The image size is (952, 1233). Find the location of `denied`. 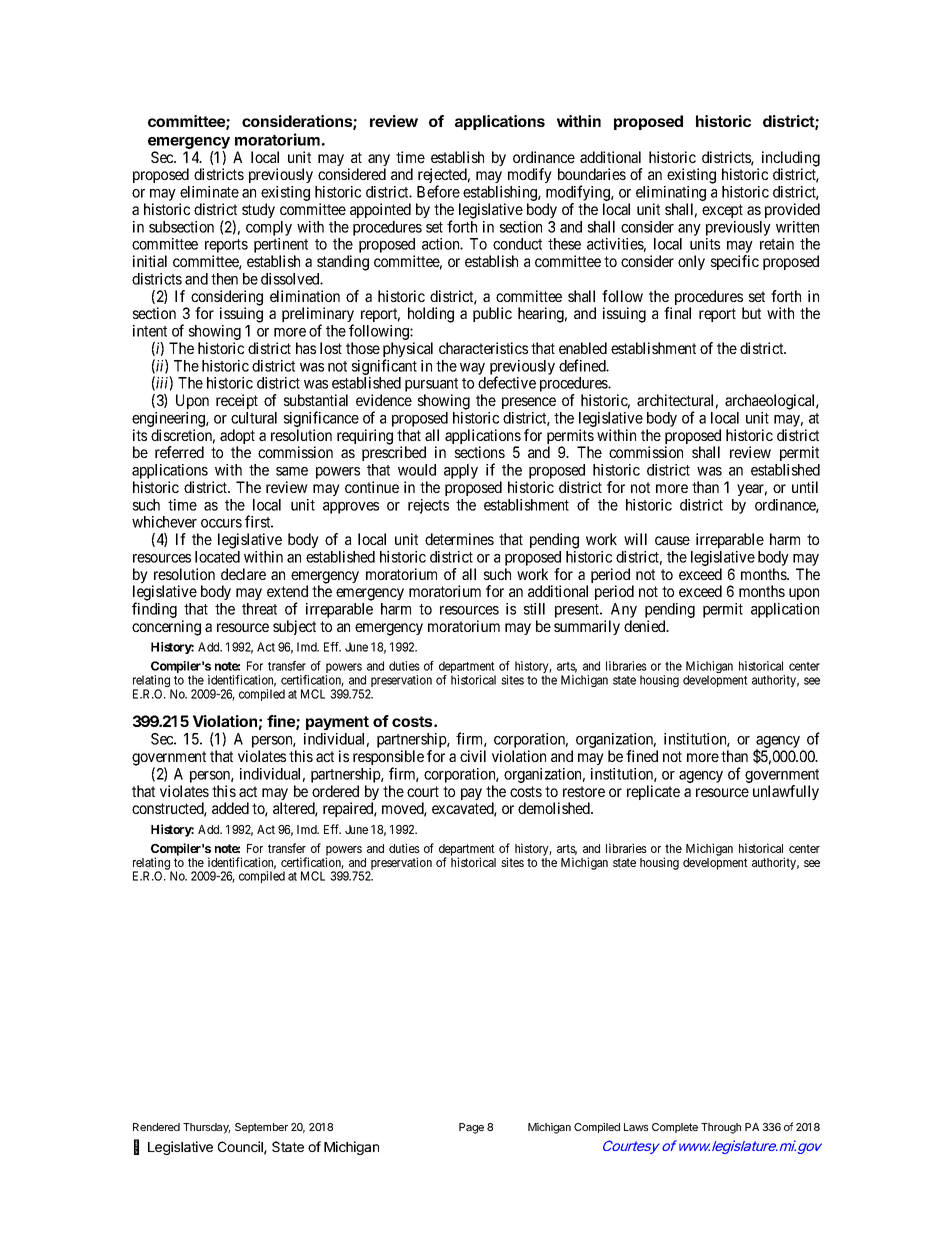

denied is located at coordinates (646, 626).
